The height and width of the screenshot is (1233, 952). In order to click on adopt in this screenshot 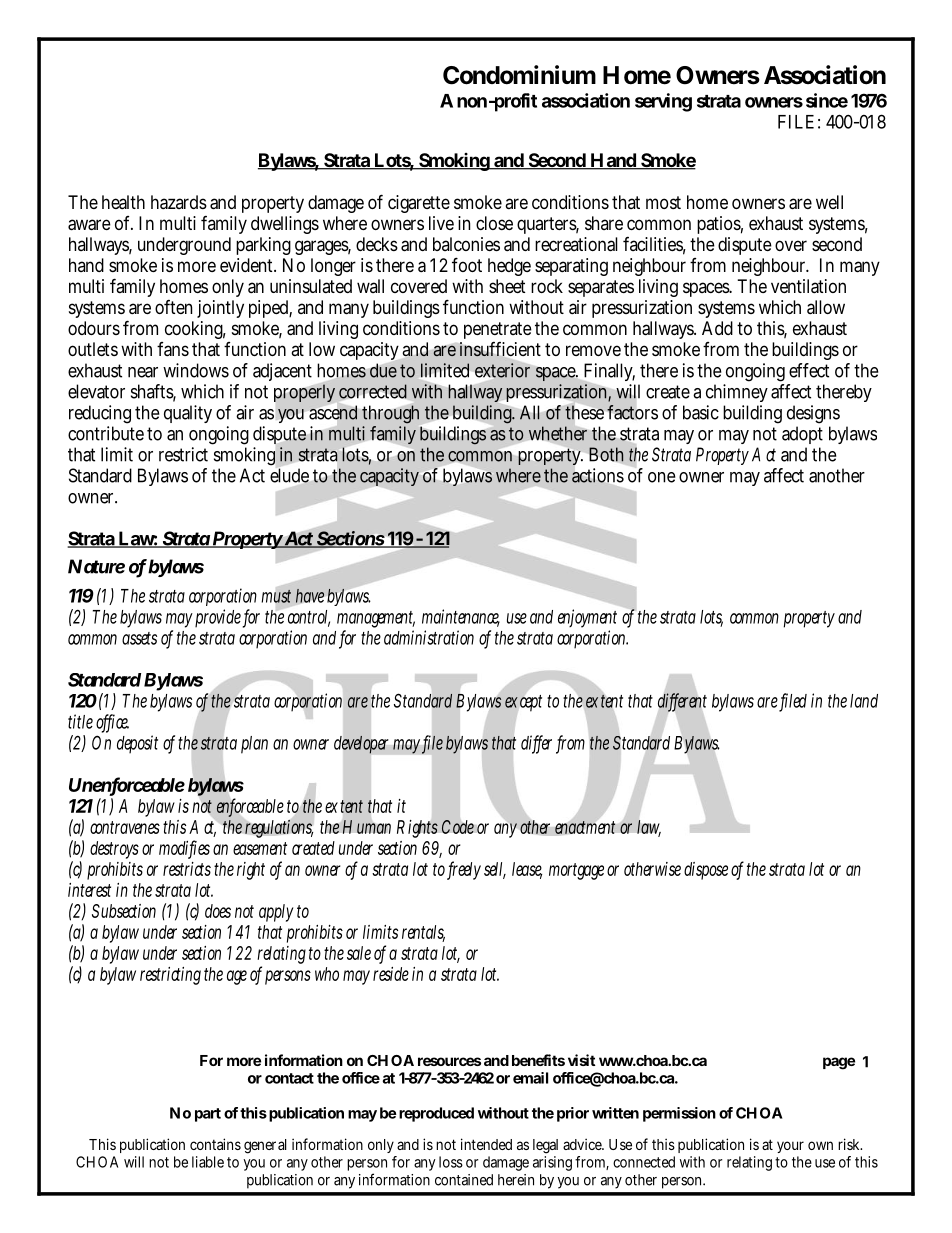, I will do `click(802, 435)`.
